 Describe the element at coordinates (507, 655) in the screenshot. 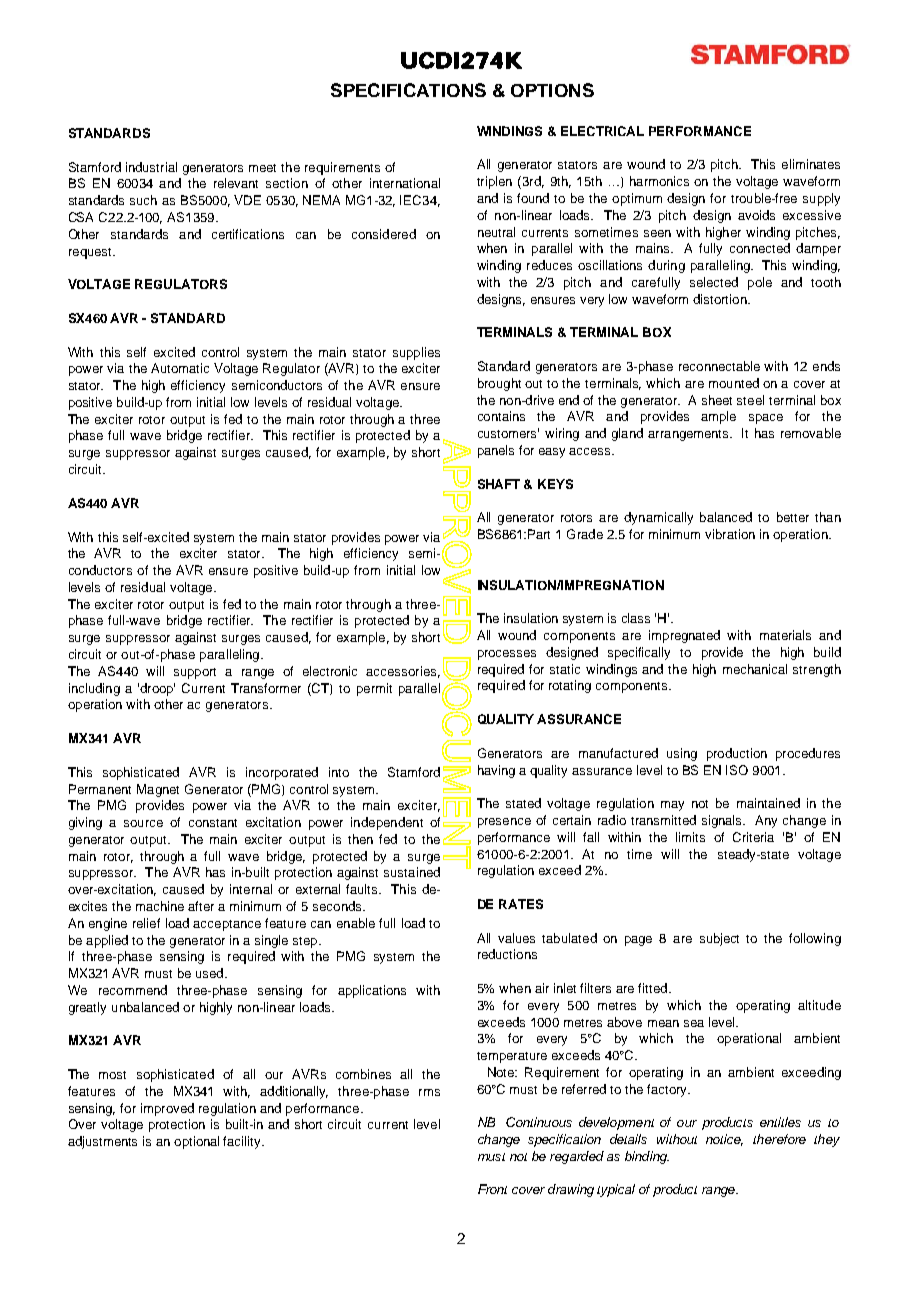

I see `processes` at that location.
